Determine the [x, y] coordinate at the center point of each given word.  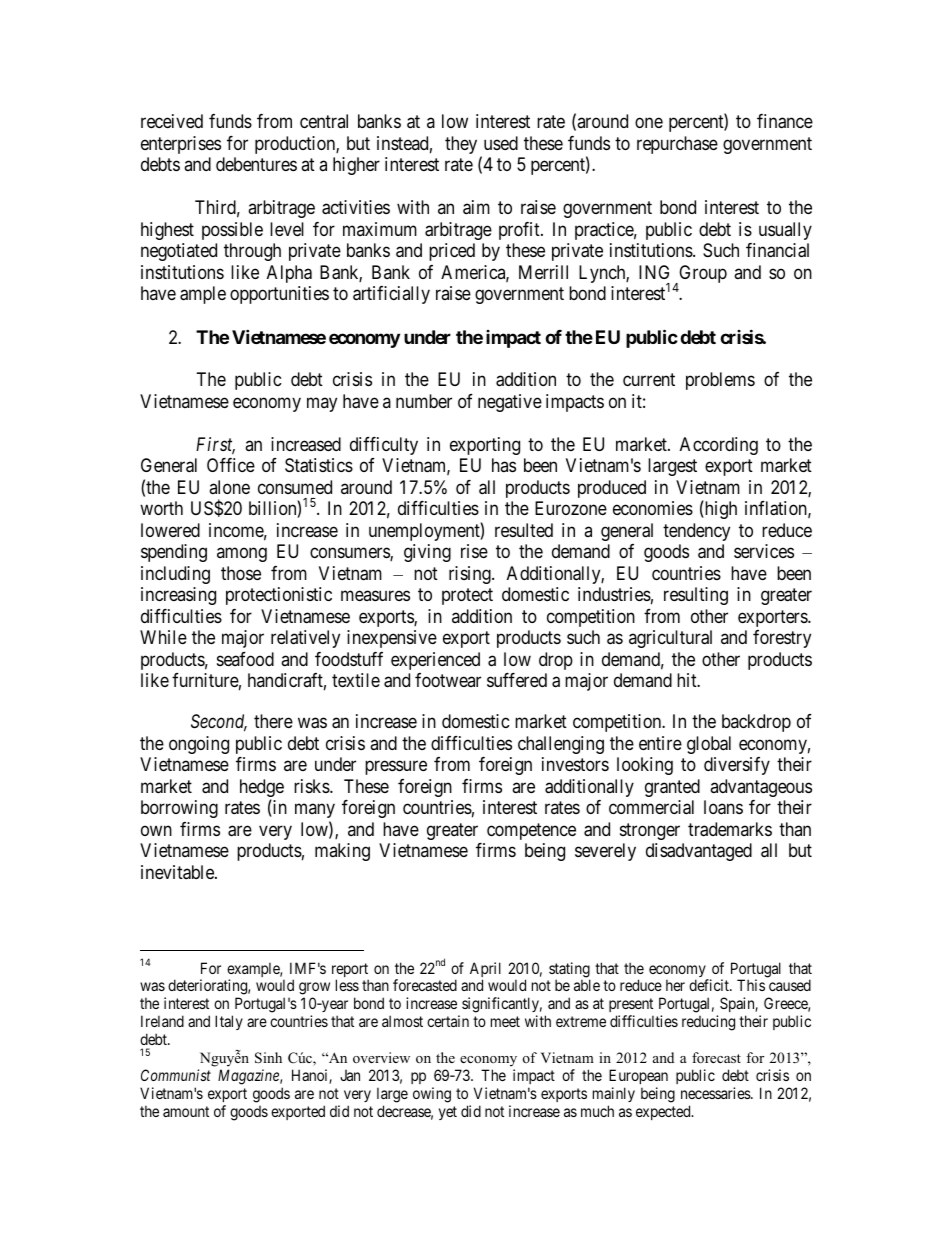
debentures [256, 164]
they [461, 145]
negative [510, 403]
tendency [696, 532]
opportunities [279, 295]
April [485, 971]
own [156, 830]
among [242, 555]
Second [219, 722]
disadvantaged [699, 852]
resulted [524, 530]
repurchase [677, 145]
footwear [448, 680]
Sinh [268, 1058]
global [709, 745]
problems [720, 381]
